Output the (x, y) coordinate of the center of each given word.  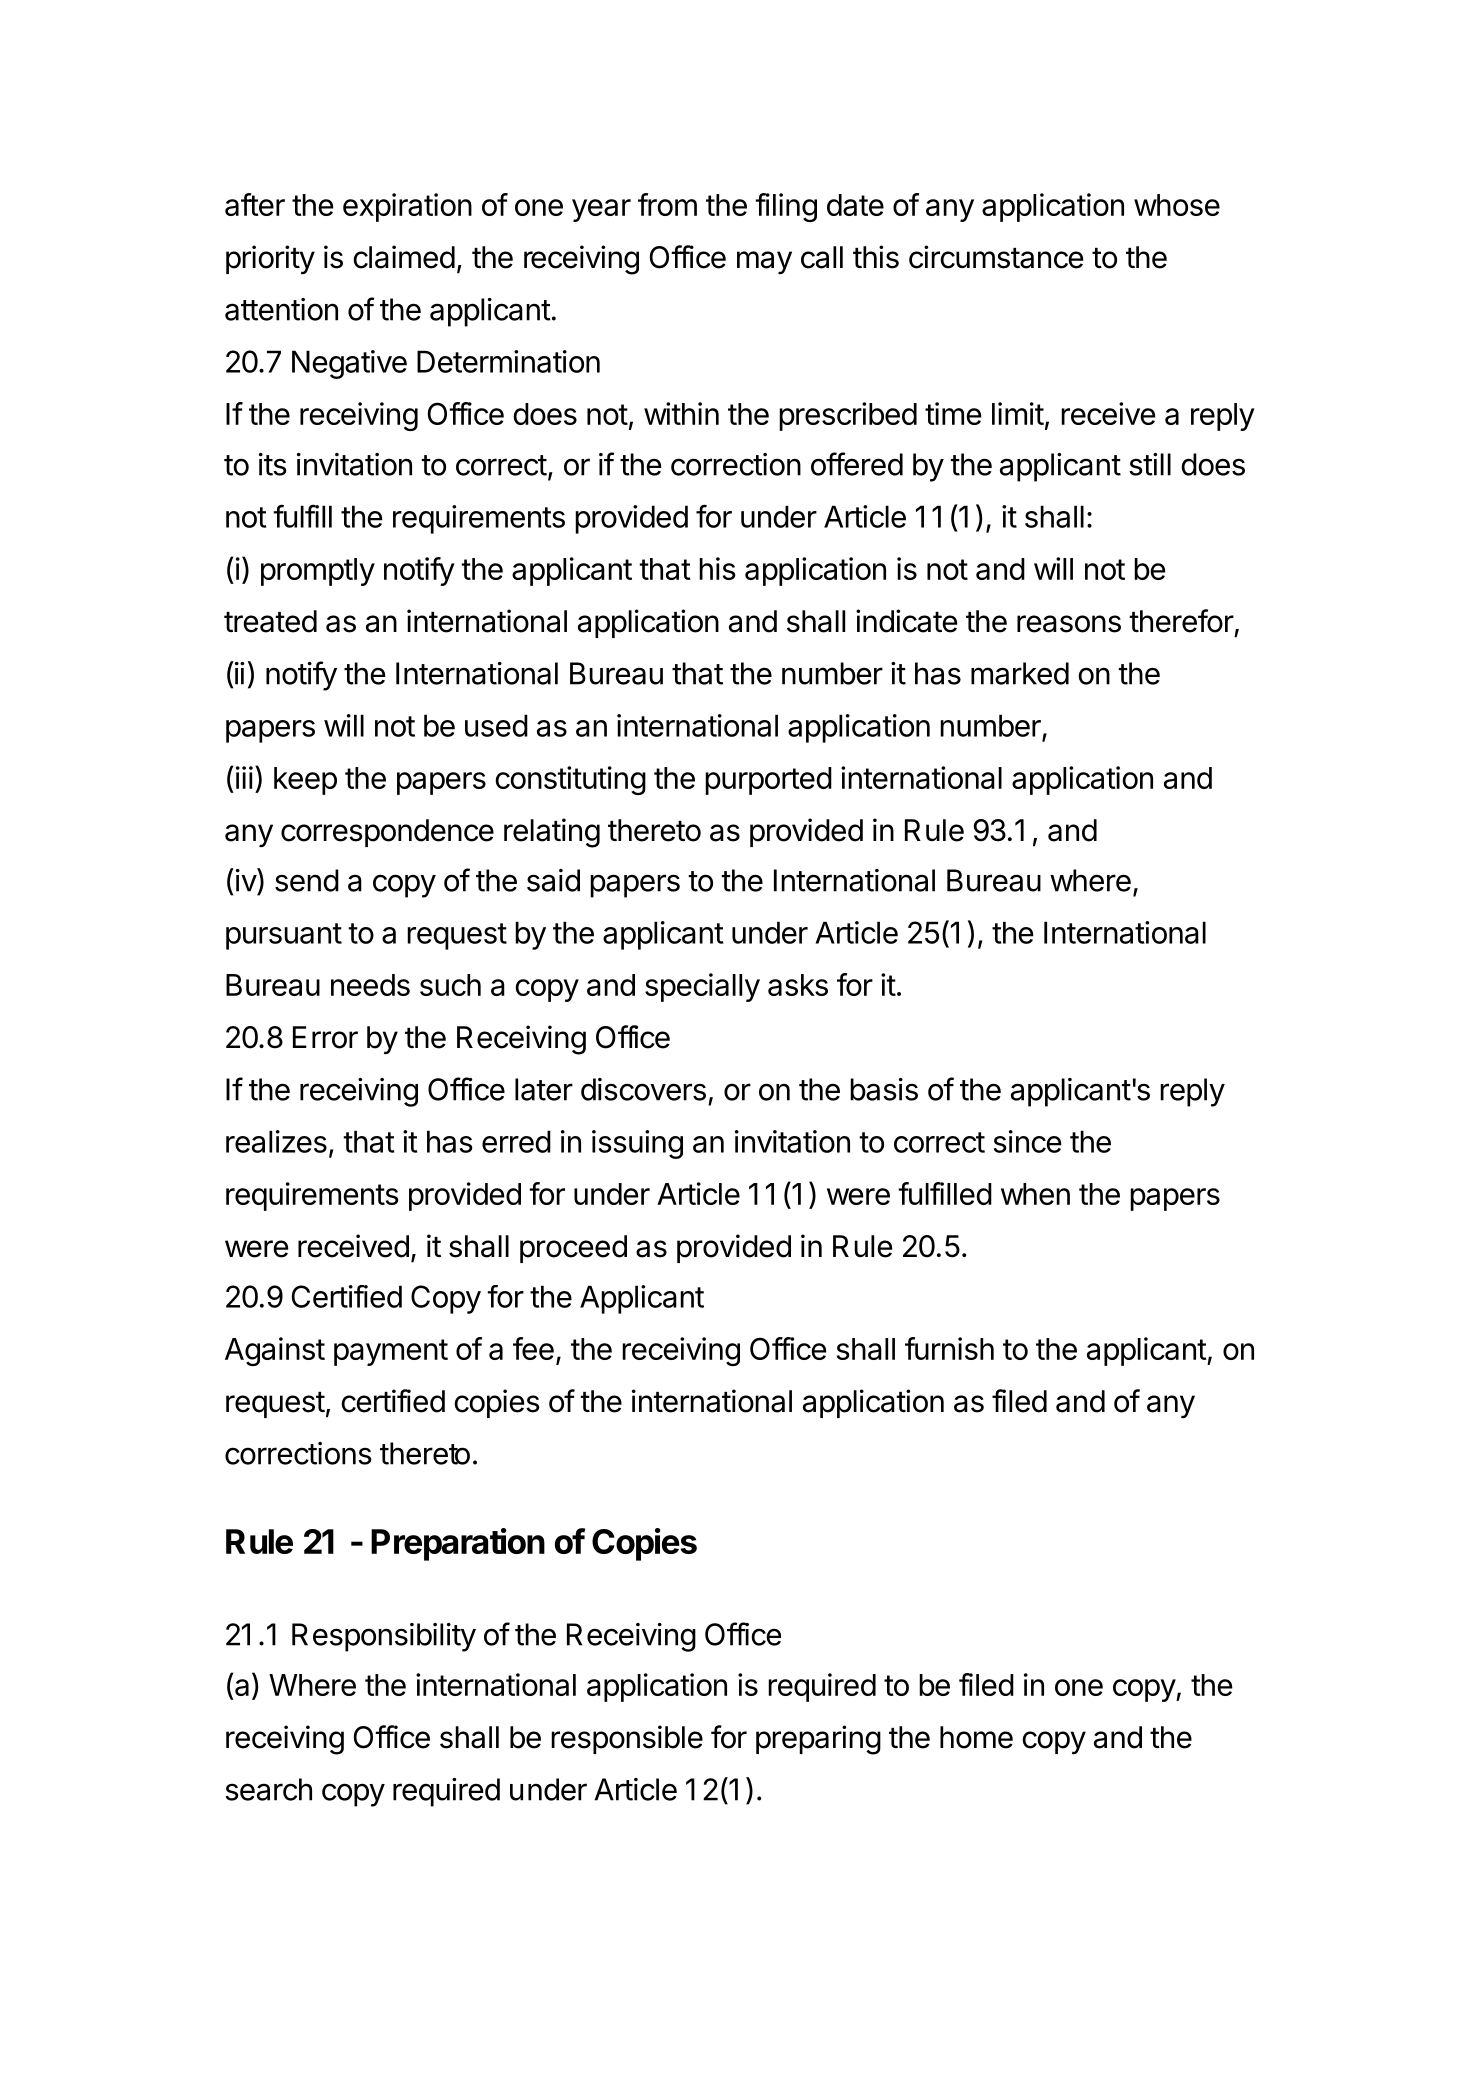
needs (370, 985)
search (268, 1789)
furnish (949, 1348)
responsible (627, 1739)
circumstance (996, 257)
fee (533, 1348)
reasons (1069, 624)
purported (768, 781)
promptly (318, 572)
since (1028, 1141)
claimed (404, 257)
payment (391, 1352)
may (764, 262)
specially (702, 987)
